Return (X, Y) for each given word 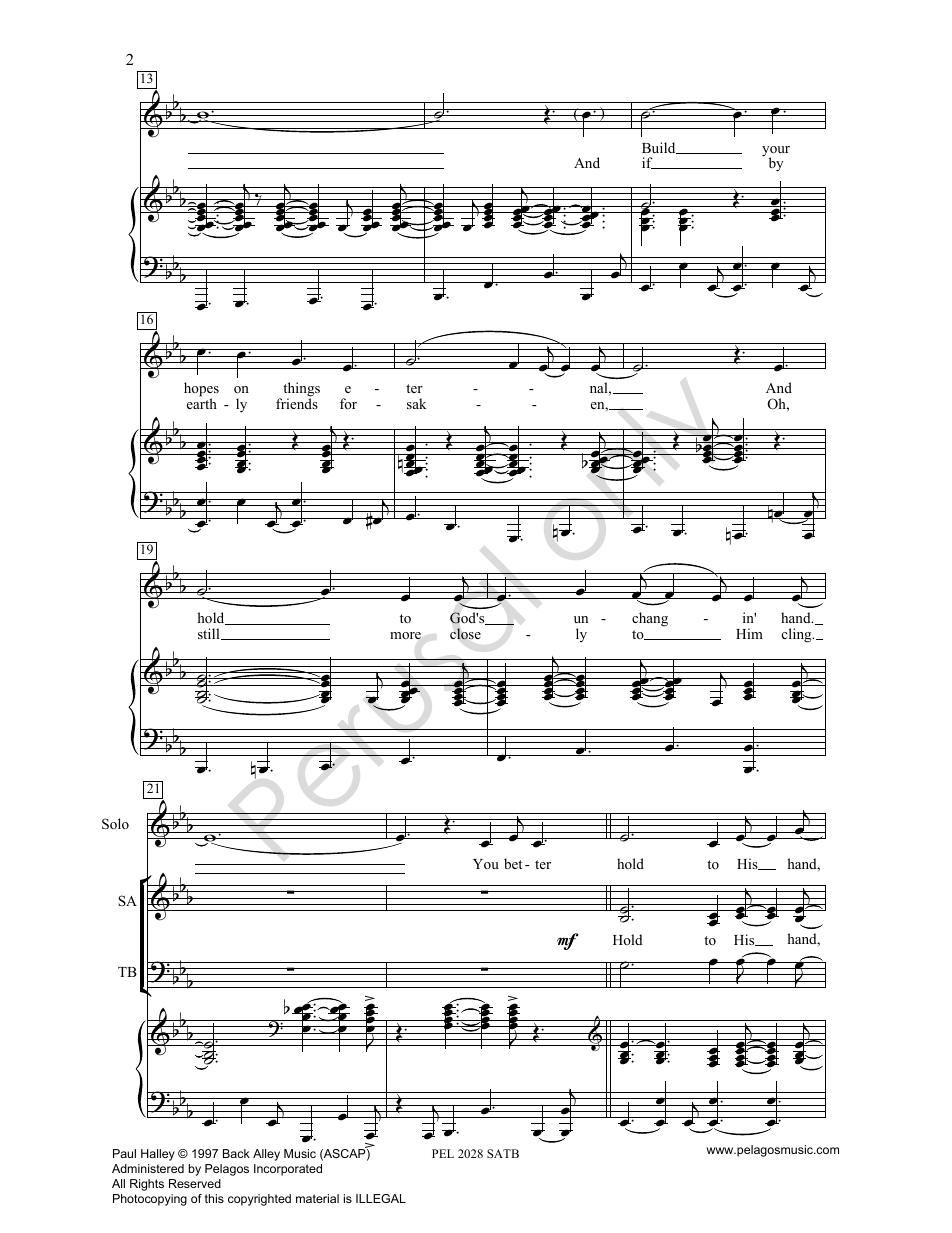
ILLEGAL (381, 1198)
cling (797, 635)
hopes (201, 391)
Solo (115, 824)
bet (513, 863)
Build (660, 148)
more (405, 635)
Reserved (195, 1183)
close (465, 634)
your (776, 152)
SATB (503, 1153)
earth (202, 403)
